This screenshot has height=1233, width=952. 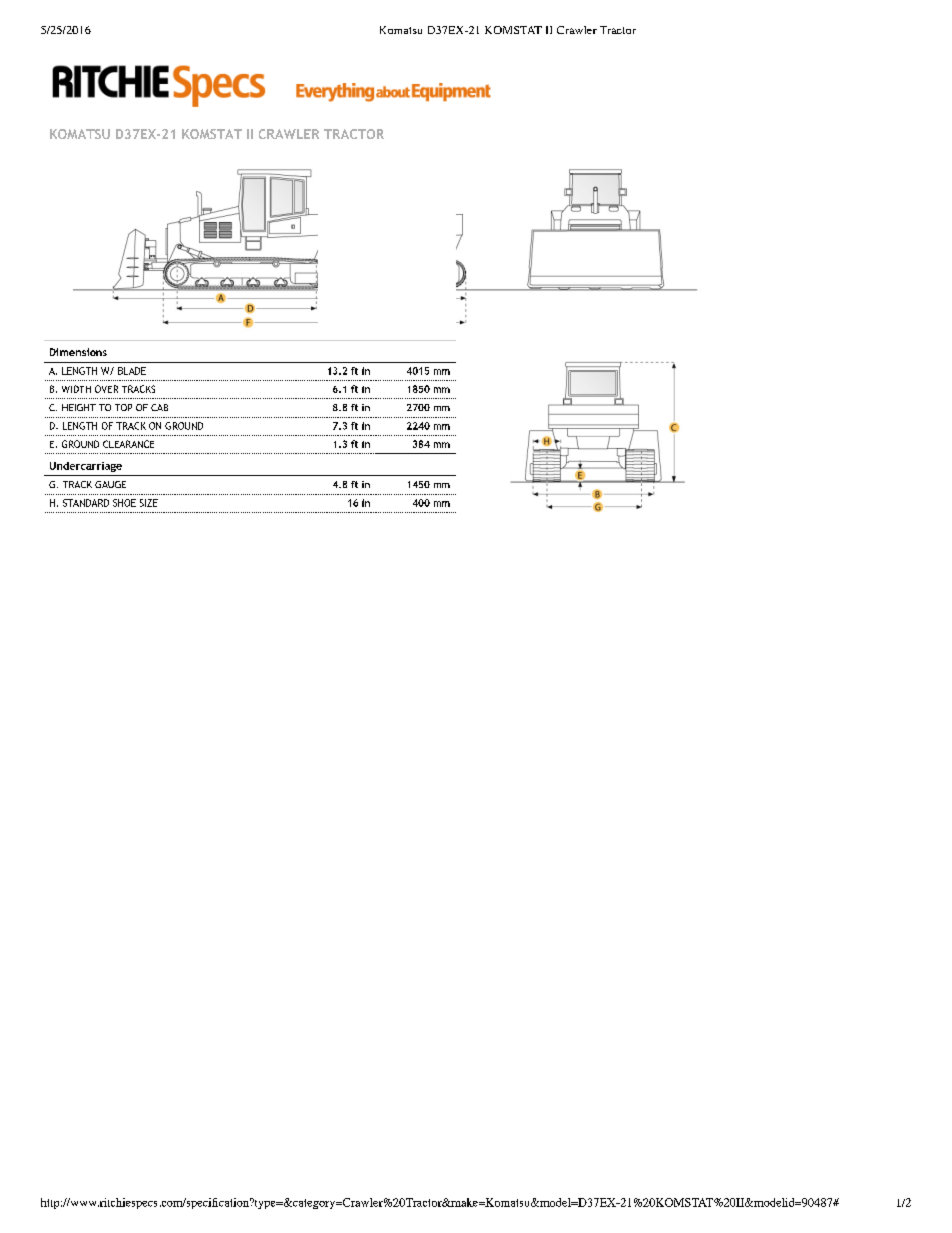 What do you see at coordinates (149, 503) in the screenshot?
I see `SIZE` at bounding box center [149, 503].
